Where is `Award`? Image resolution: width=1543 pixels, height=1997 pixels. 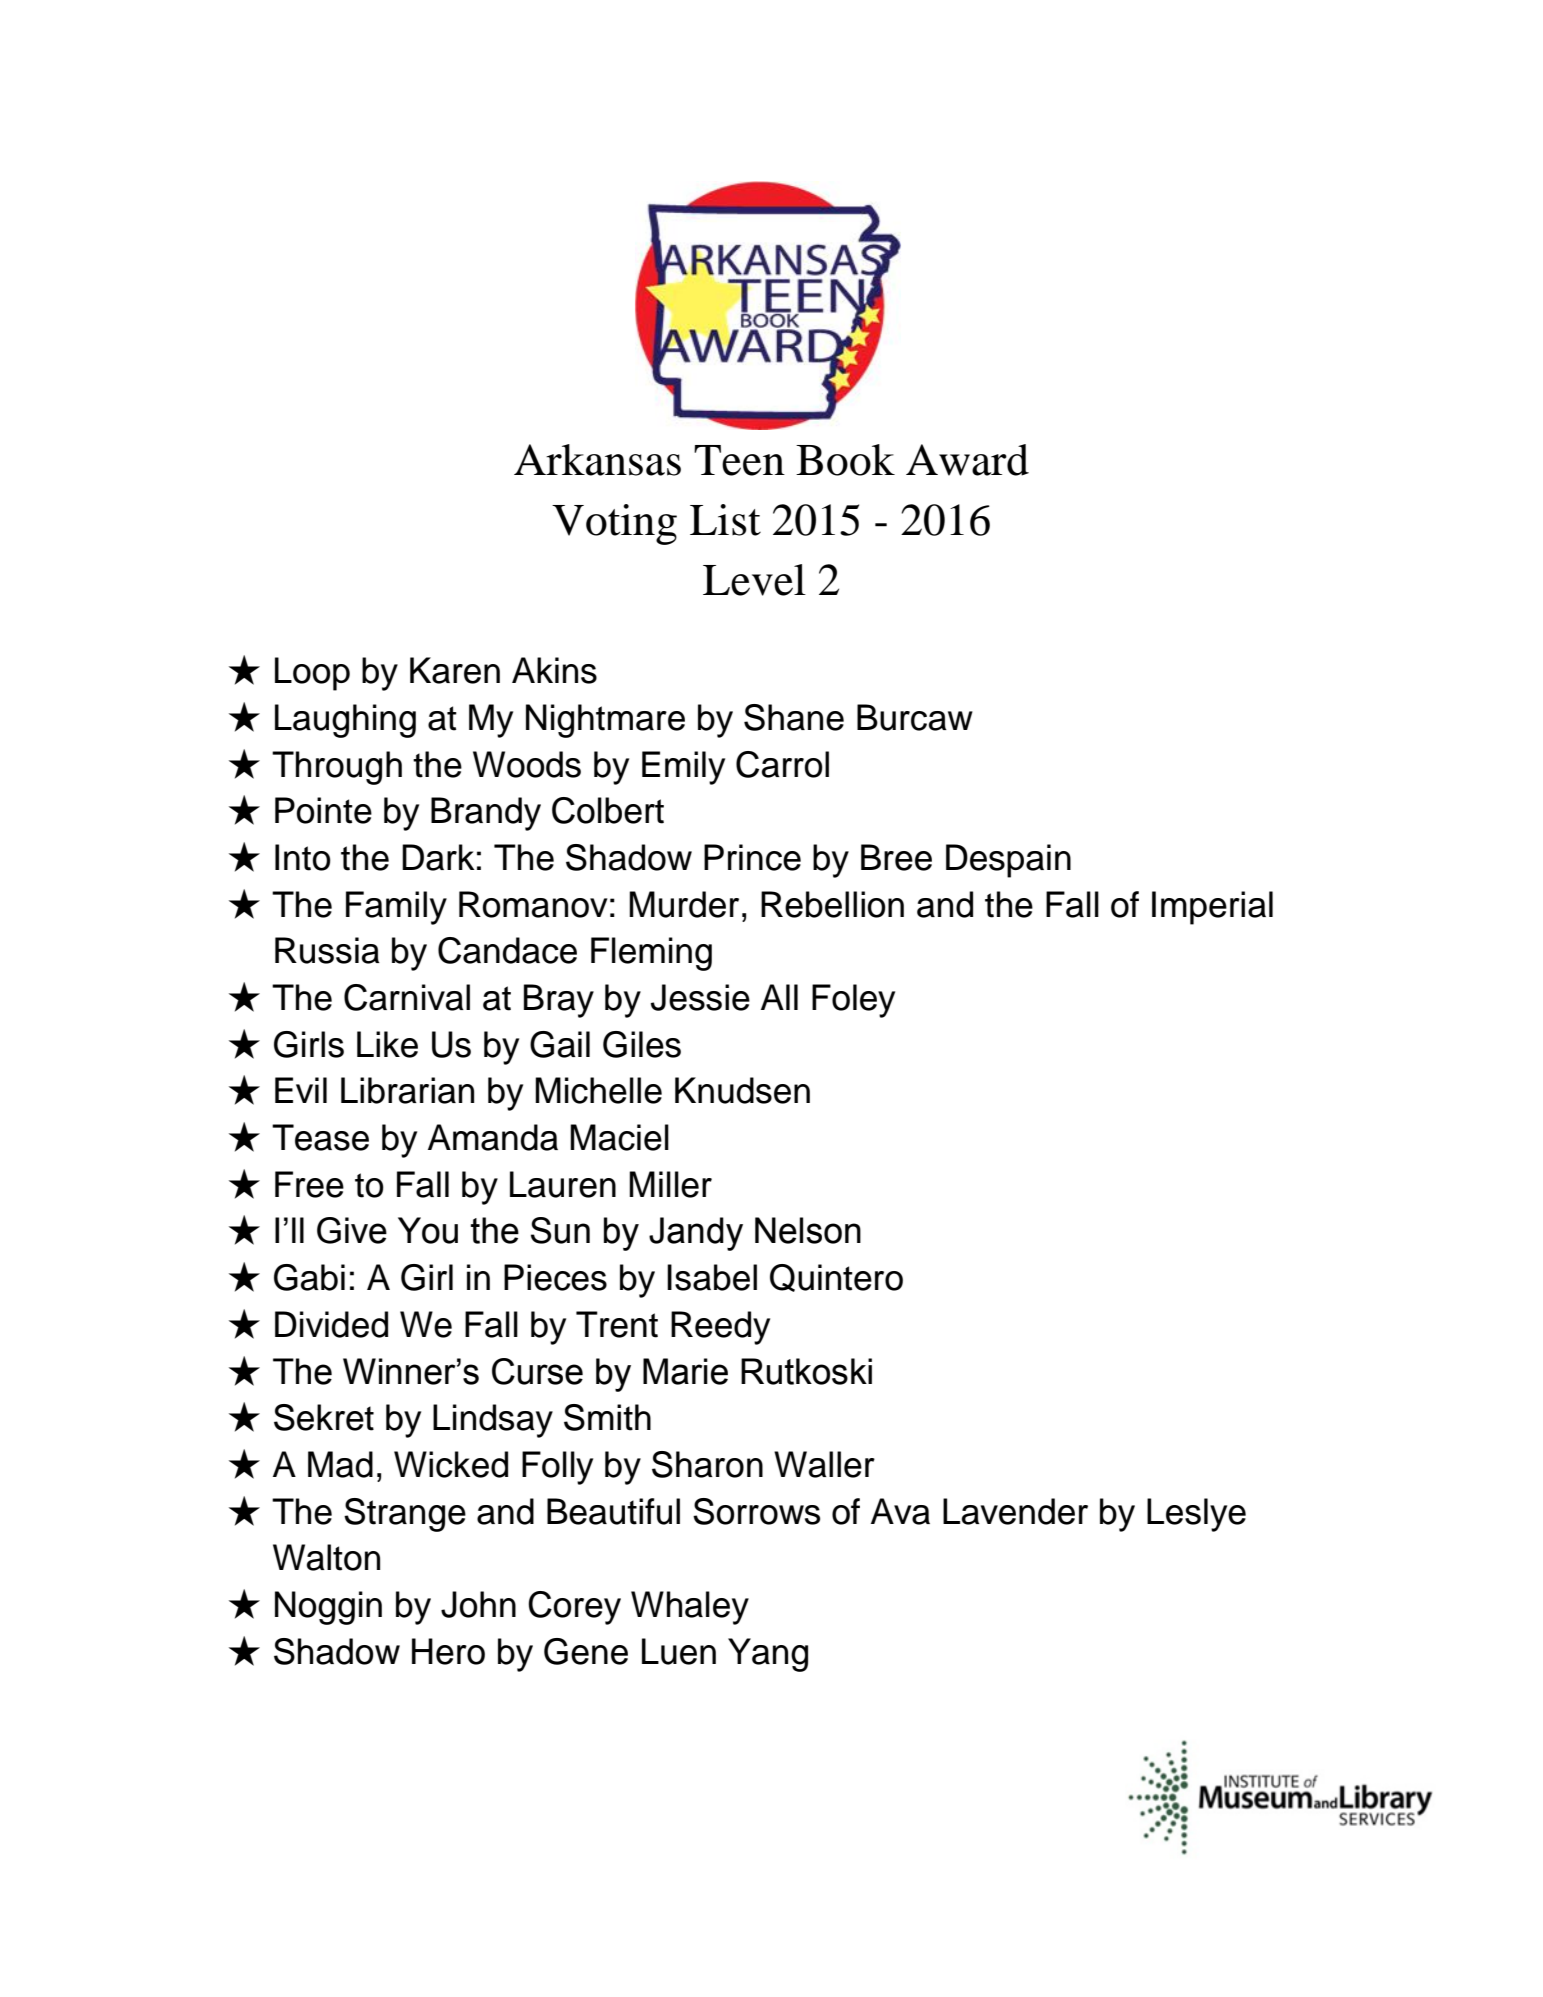
Award is located at coordinates (967, 460).
